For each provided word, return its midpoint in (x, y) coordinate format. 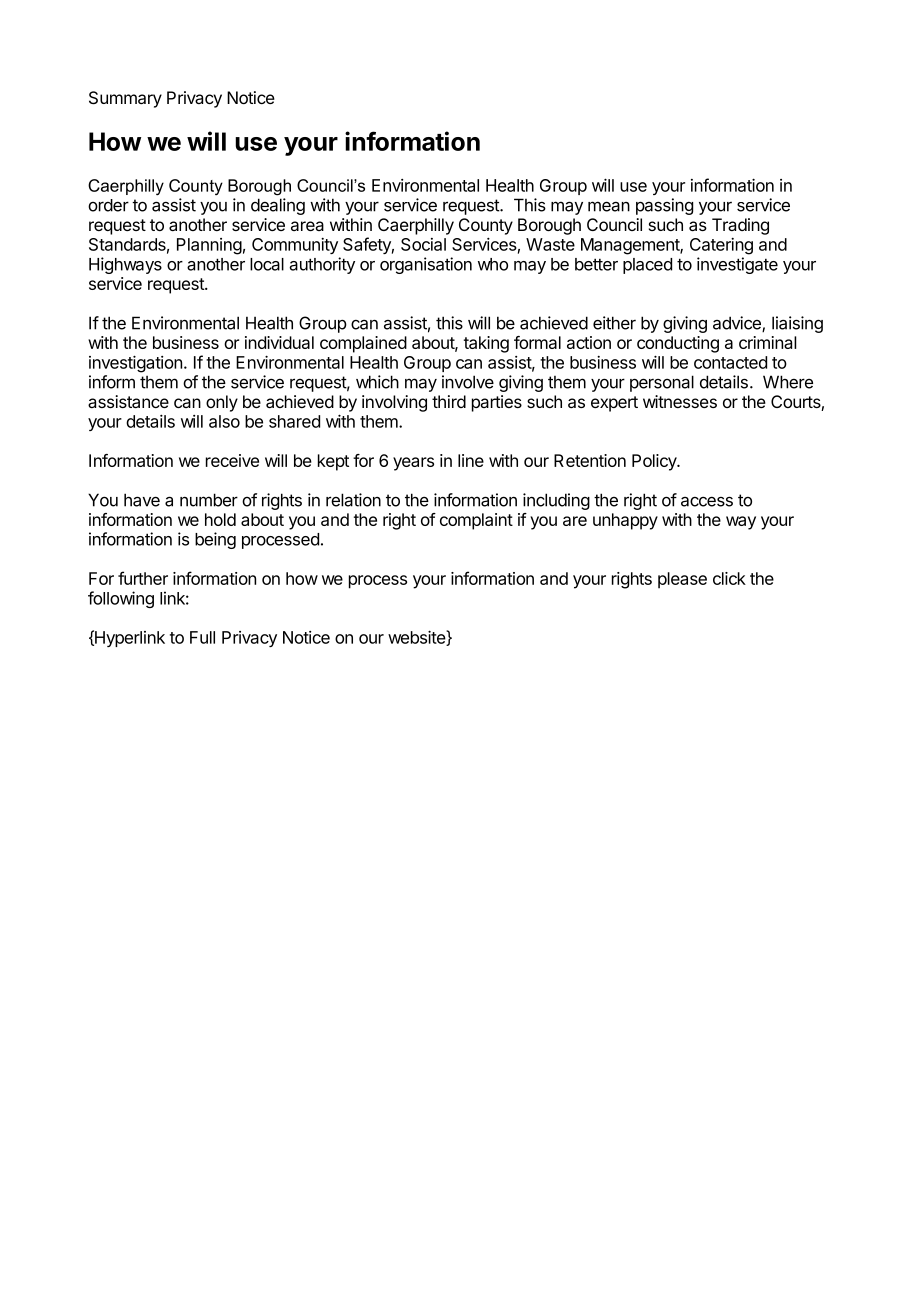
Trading (740, 226)
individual (279, 342)
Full (202, 637)
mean (609, 206)
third (449, 401)
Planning (209, 246)
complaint (476, 521)
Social (423, 244)
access (707, 501)
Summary (125, 99)
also (224, 421)
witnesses (680, 401)
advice (738, 324)
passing (664, 206)
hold (220, 519)
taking (486, 344)
